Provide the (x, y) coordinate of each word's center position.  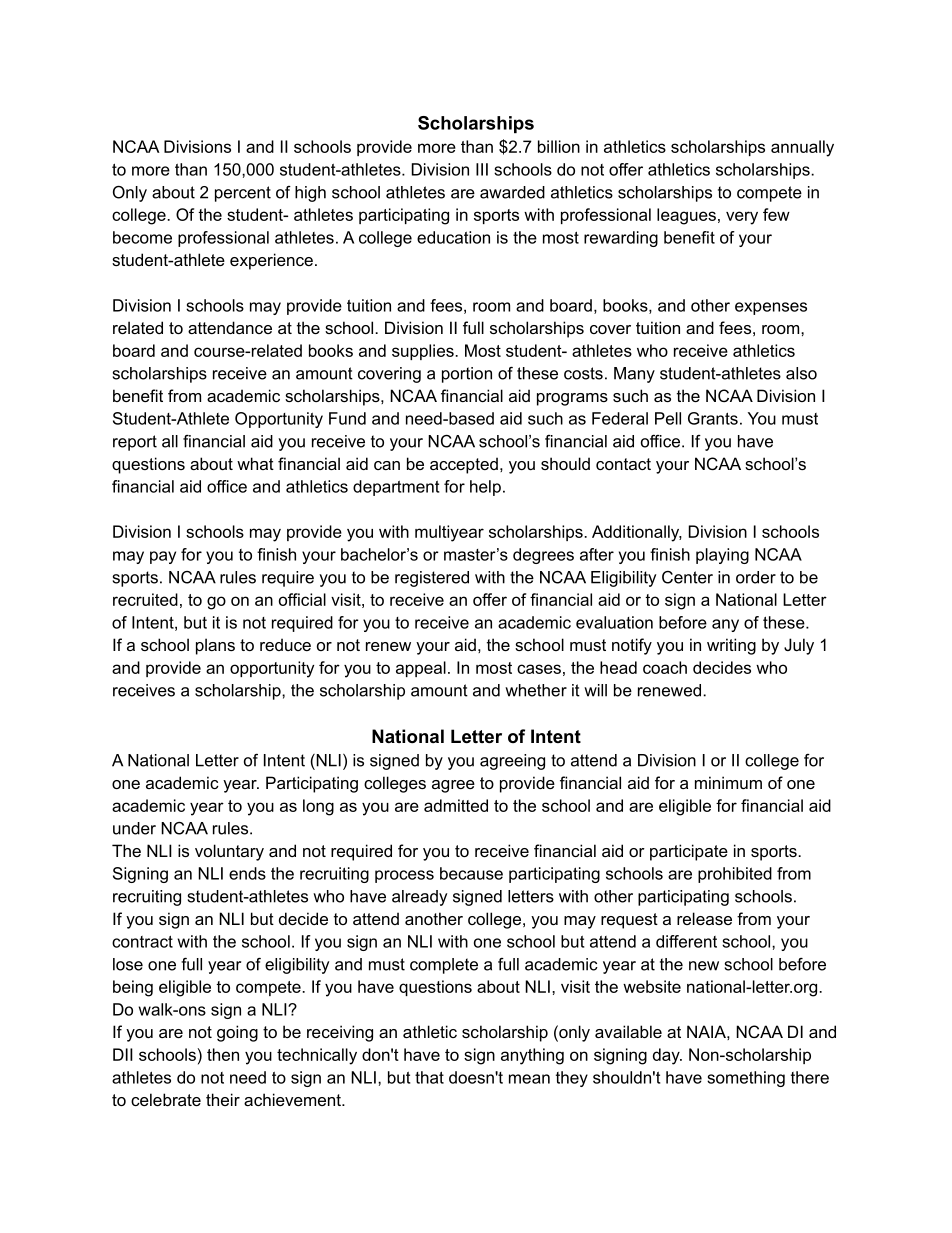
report (135, 443)
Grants (713, 418)
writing (731, 646)
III (482, 169)
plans (215, 646)
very (742, 218)
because (471, 873)
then (223, 1054)
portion (467, 375)
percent (243, 194)
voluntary (229, 852)
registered (432, 579)
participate (689, 852)
